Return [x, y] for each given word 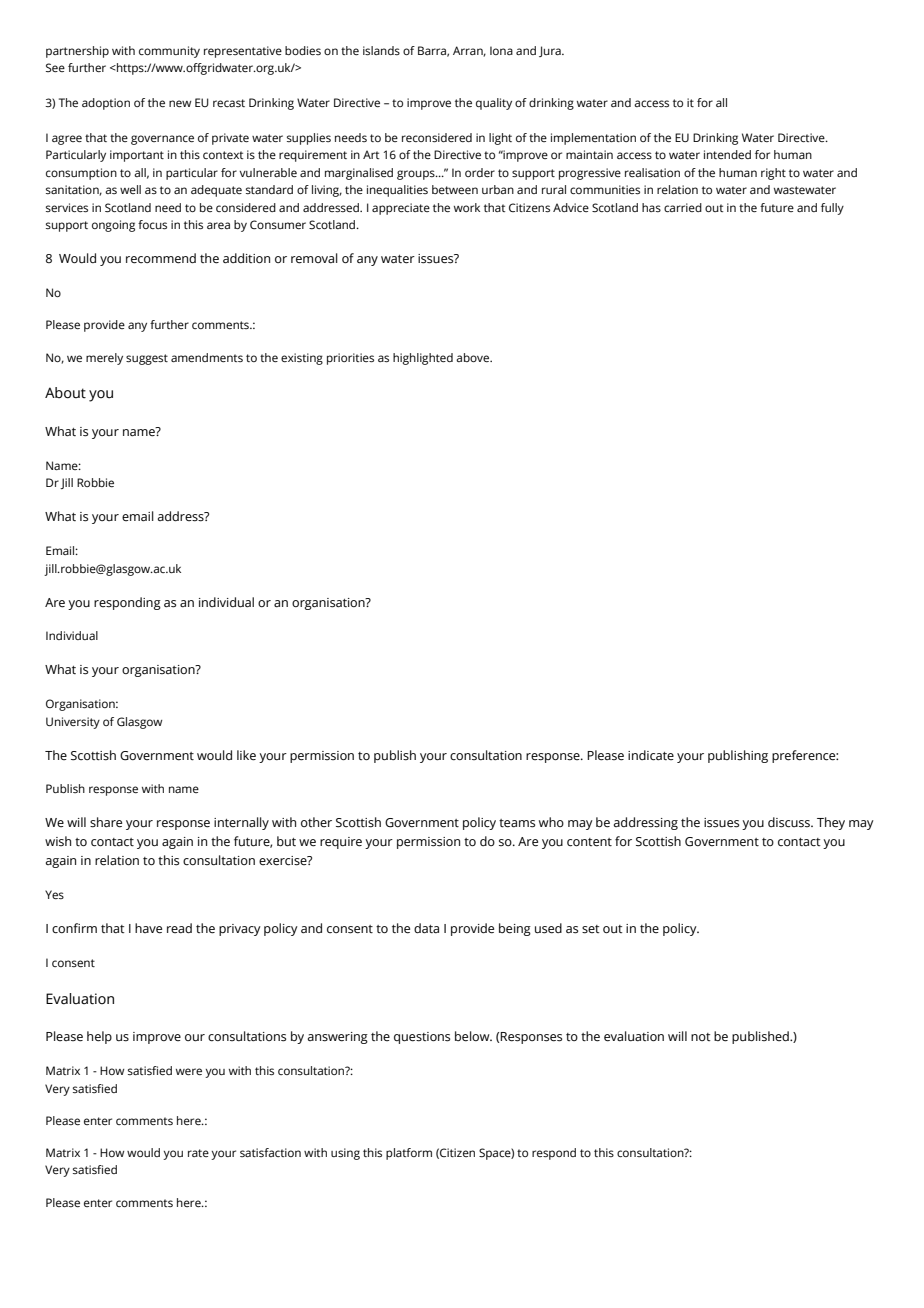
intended [727, 154]
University [73, 723]
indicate [651, 755]
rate [198, 1153]
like [246, 755]
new [180, 103]
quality [494, 104]
